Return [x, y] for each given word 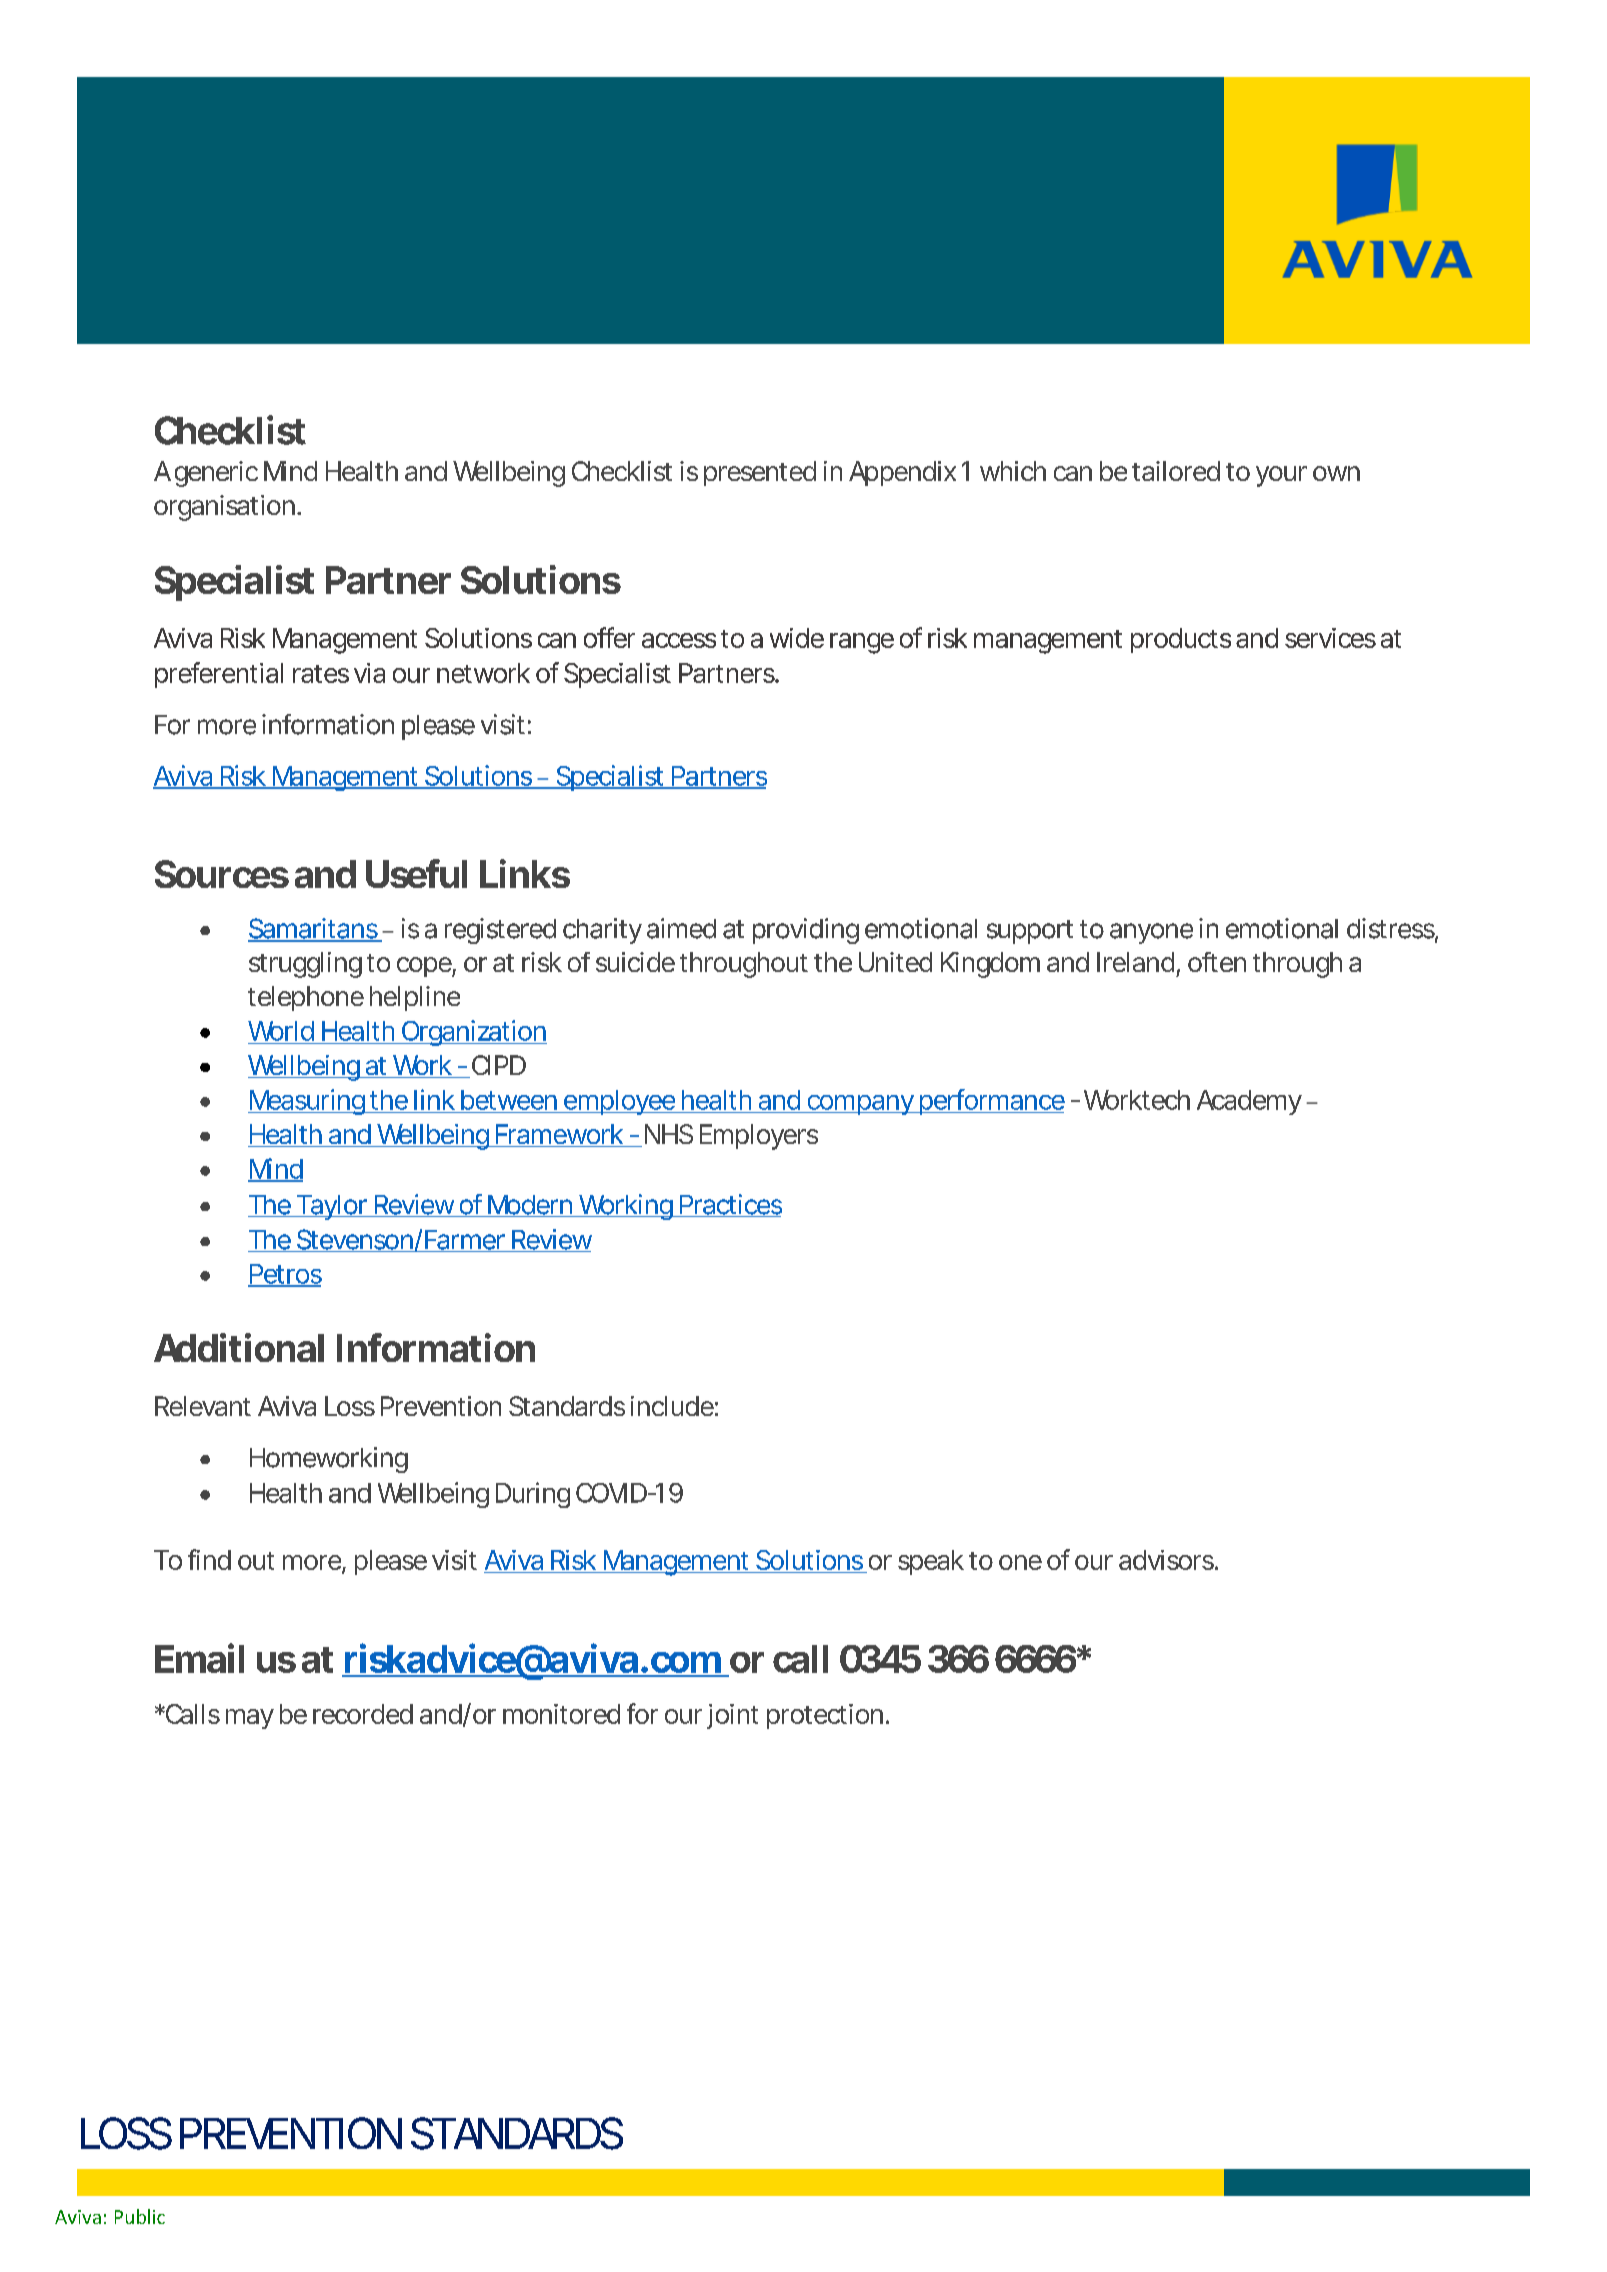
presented [760, 473]
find [209, 1559]
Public [140, 2216]
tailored [1176, 471]
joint [732, 1716]
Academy [1249, 1102]
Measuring [307, 1102]
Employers [759, 1137]
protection [825, 1716]
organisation [224, 508]
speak [931, 1562]
